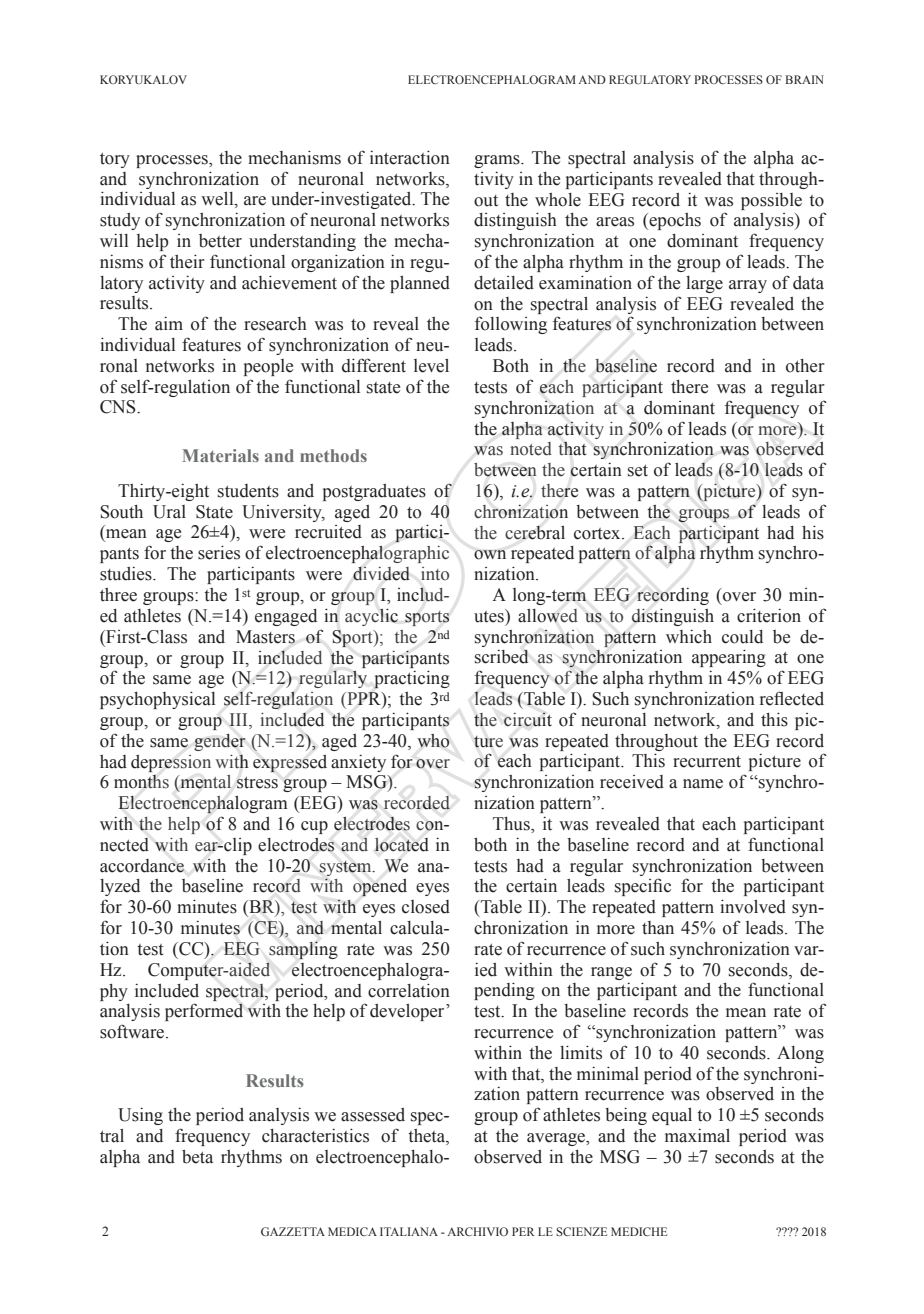 This screenshot has height=1314, width=924. Describe the element at coordinates (197, 1157) in the screenshot. I see `beta` at that location.
